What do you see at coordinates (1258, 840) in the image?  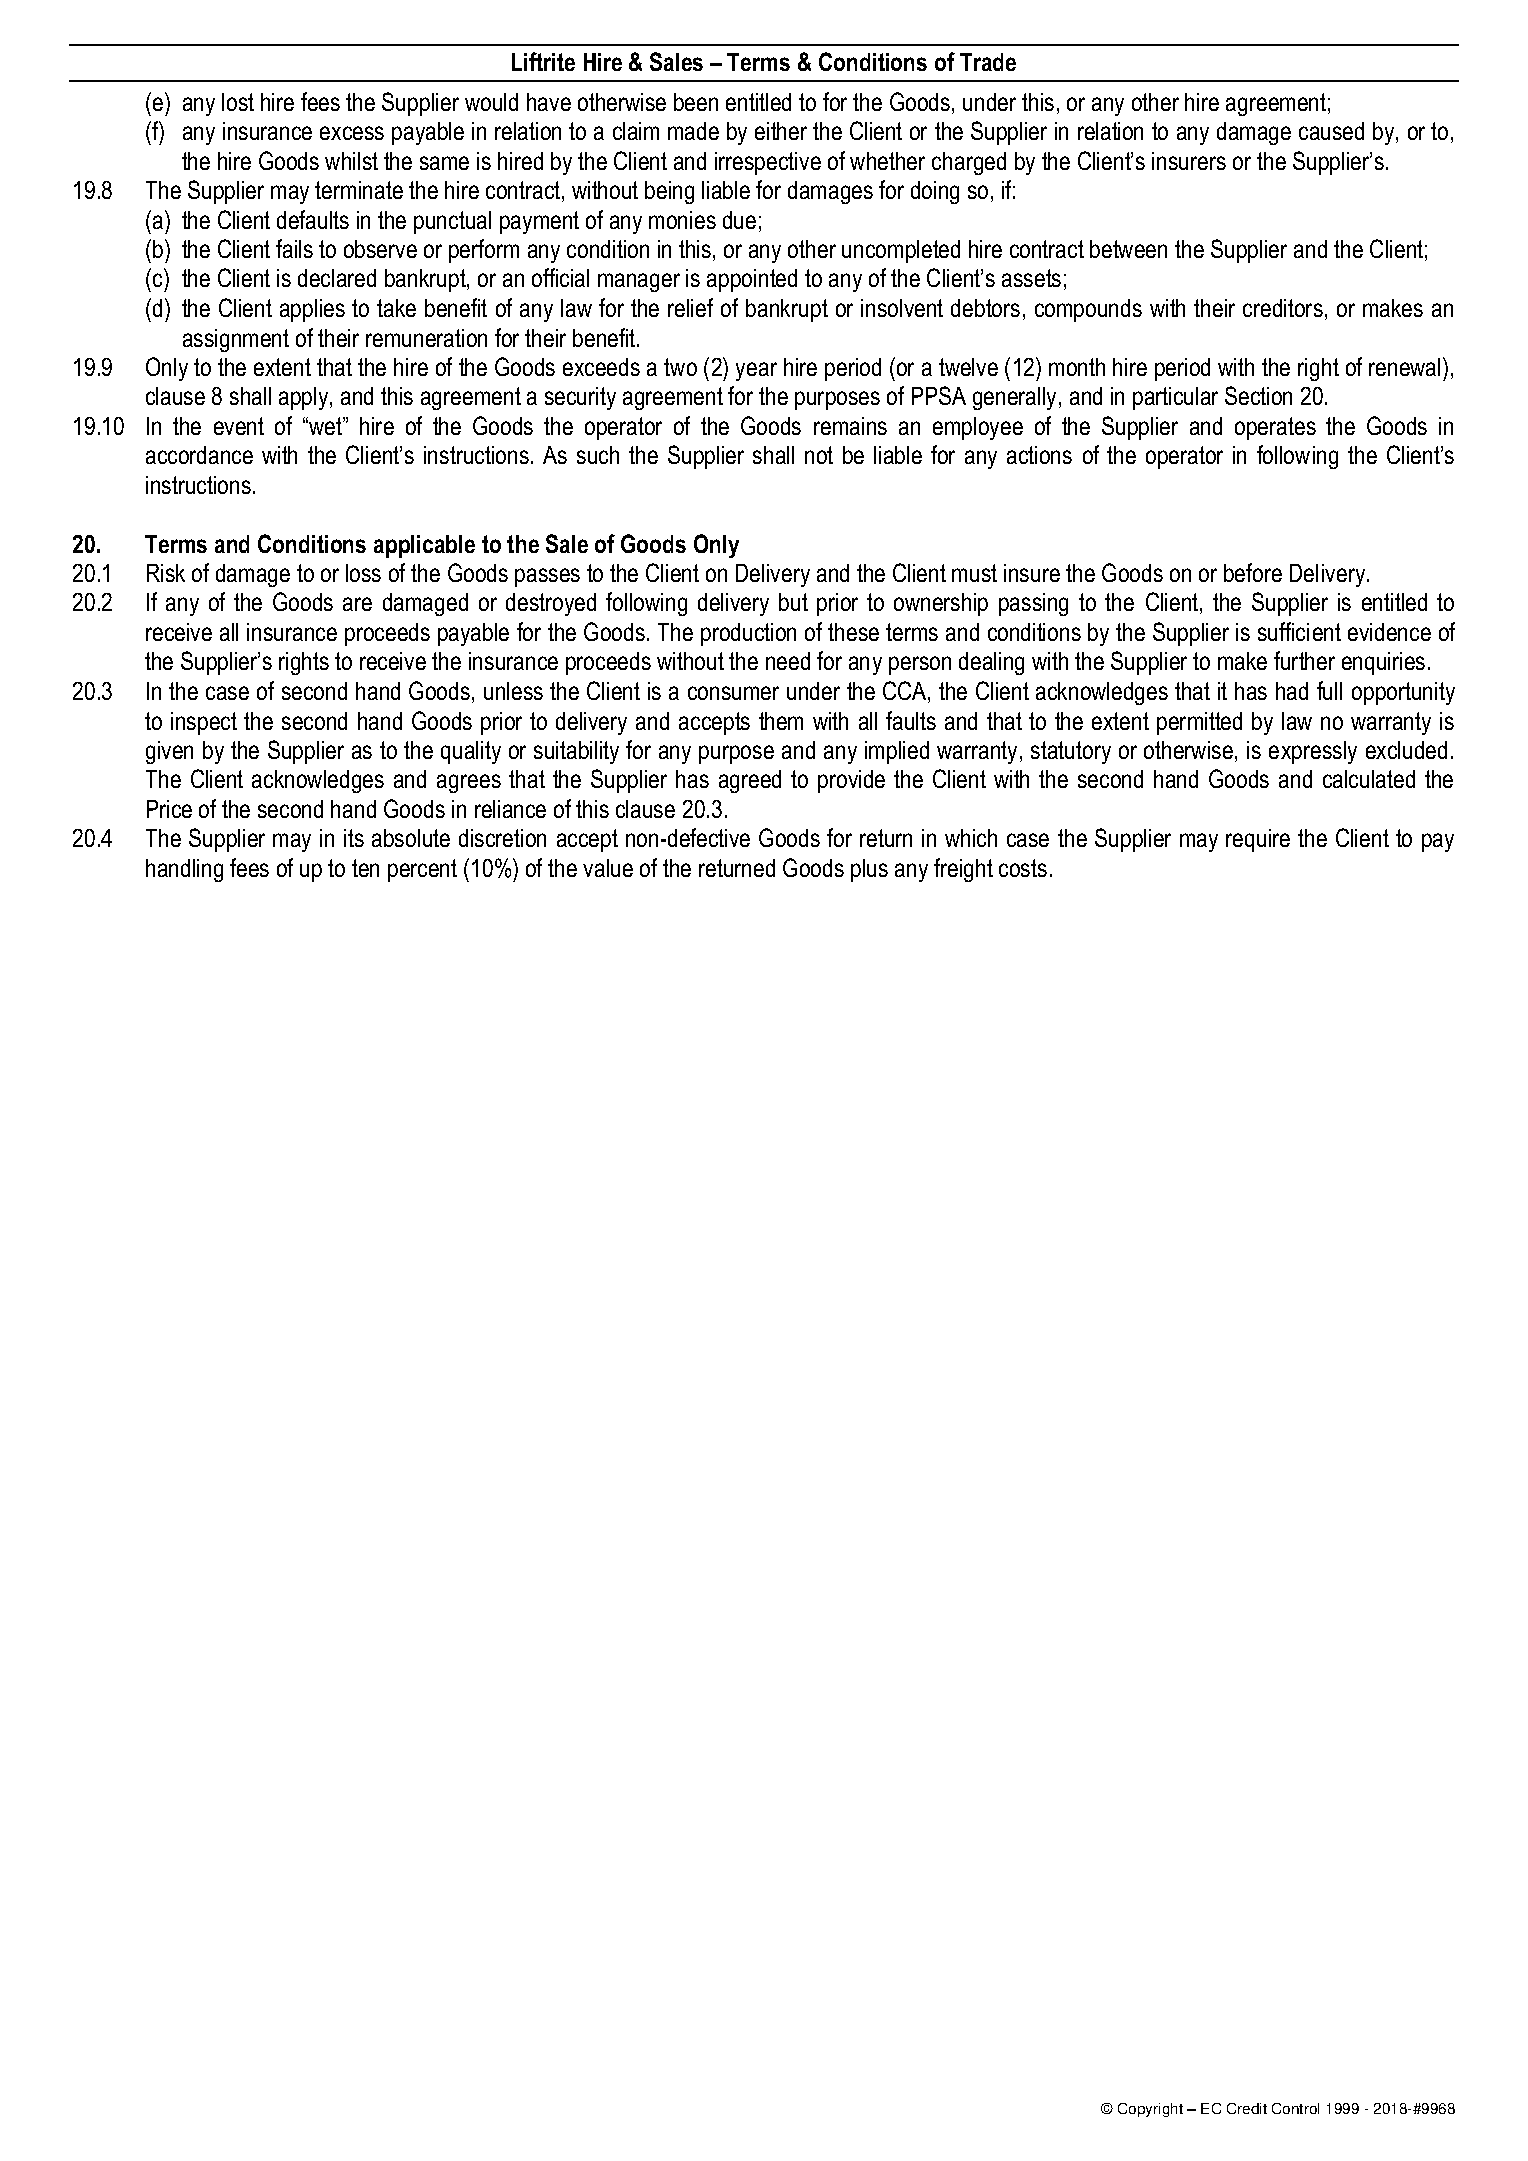 I see `require` at bounding box center [1258, 840].
